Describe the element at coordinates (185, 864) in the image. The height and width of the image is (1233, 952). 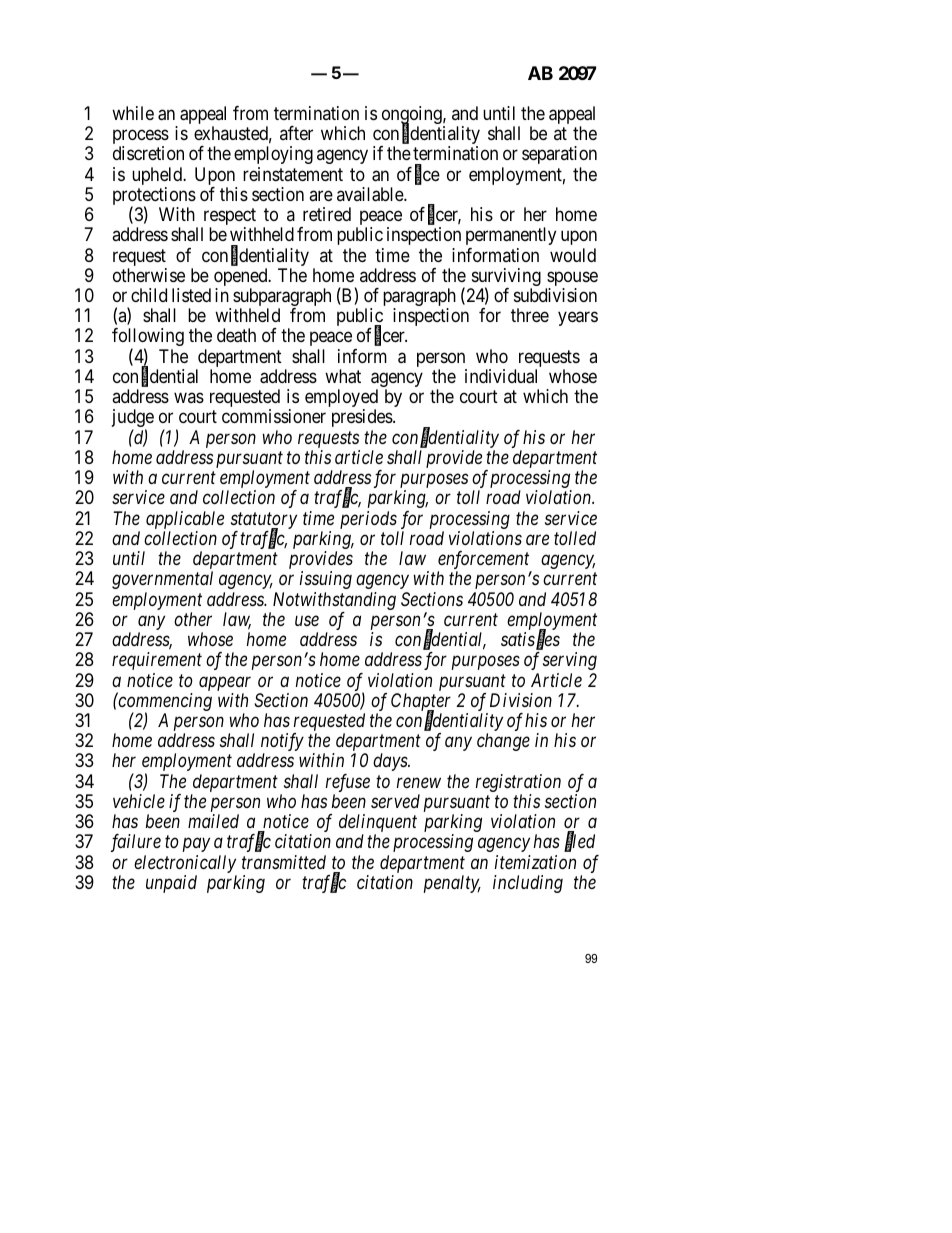
I see `electronically` at that location.
